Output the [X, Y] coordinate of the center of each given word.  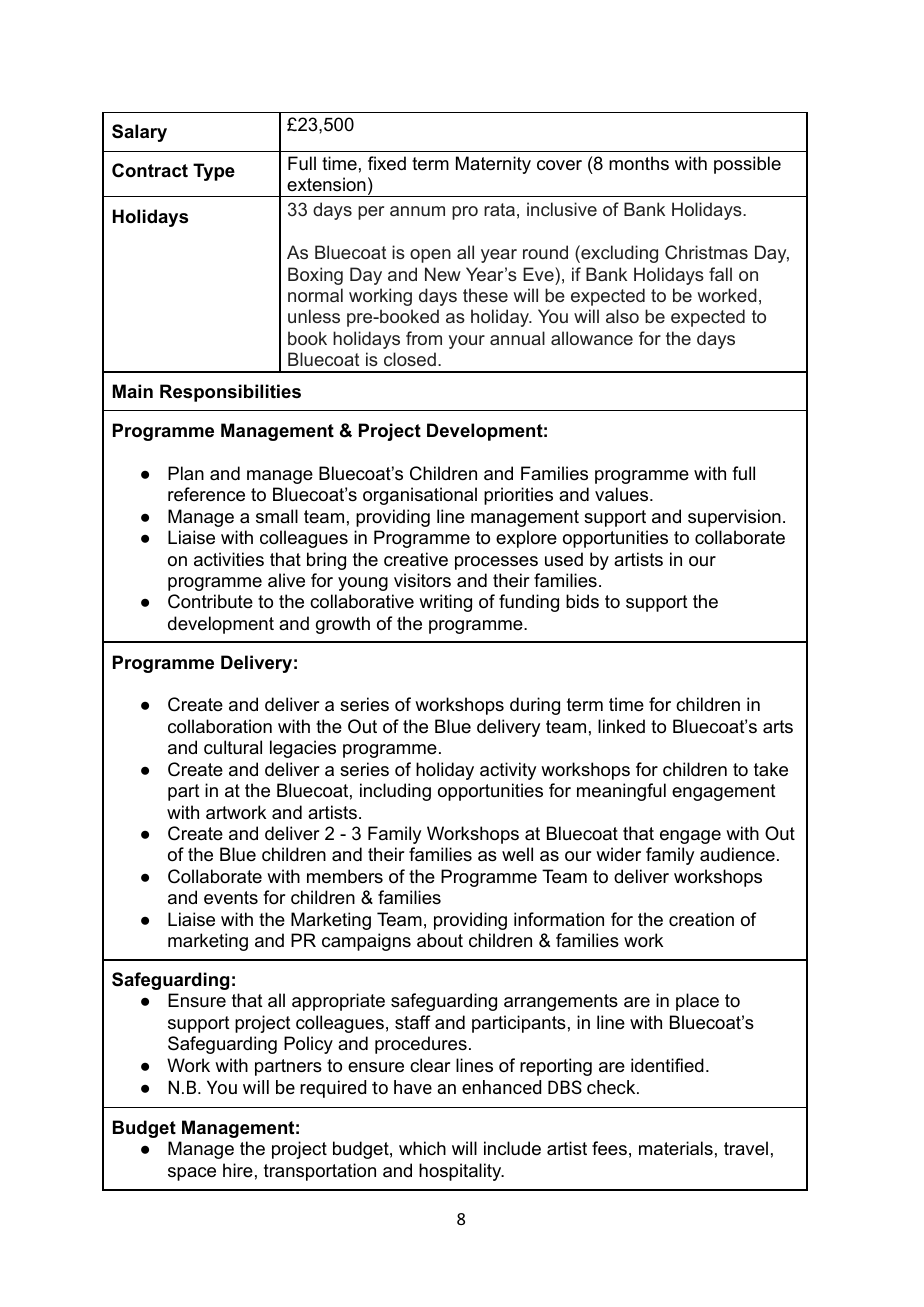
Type [214, 172]
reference [206, 494]
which [422, 1148]
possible [747, 165]
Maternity [493, 165]
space [192, 1174]
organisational [420, 496]
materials [676, 1148]
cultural [233, 747]
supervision [734, 518]
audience [737, 854]
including [395, 792]
